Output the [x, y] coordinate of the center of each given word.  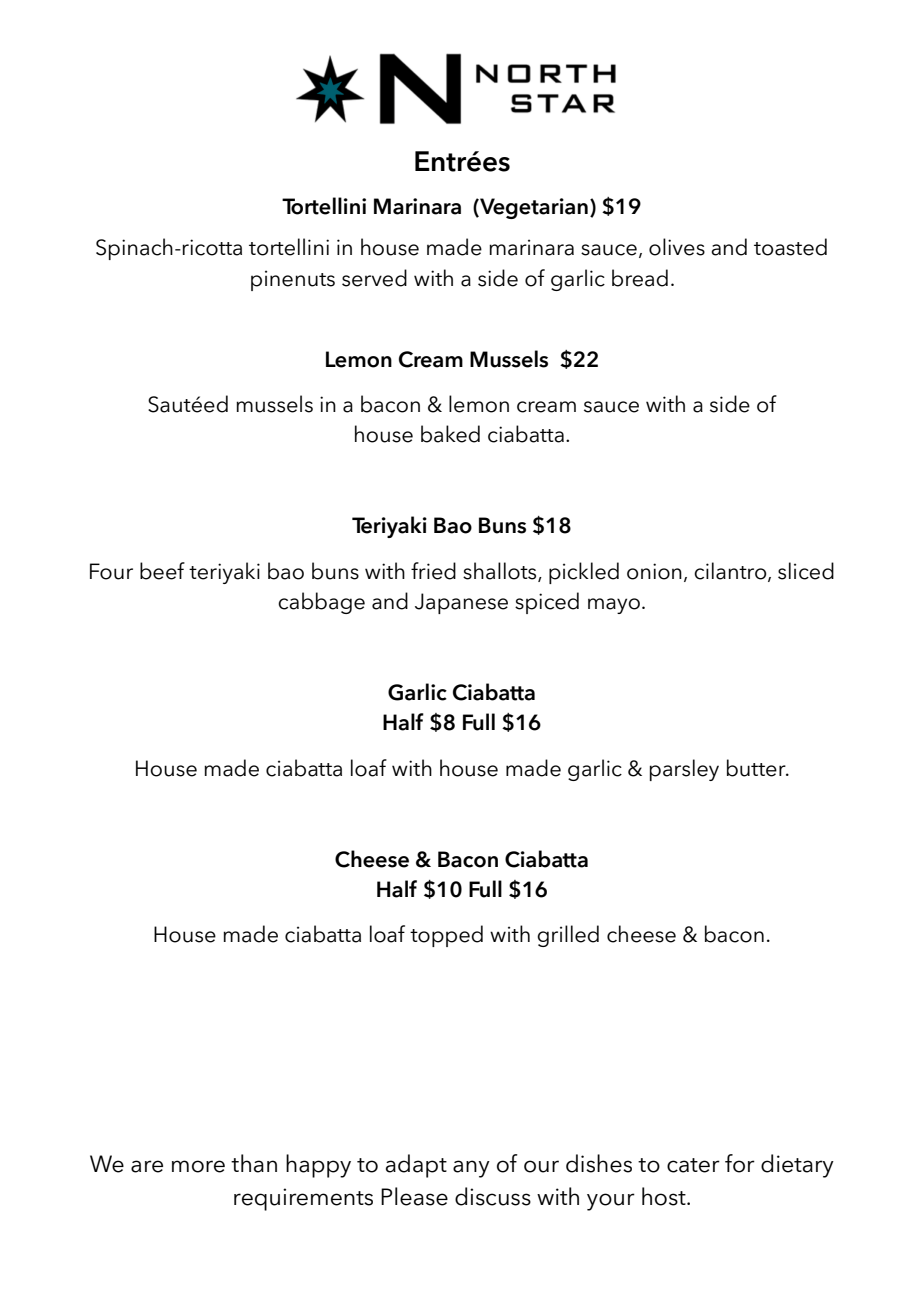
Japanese [461, 603]
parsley [684, 770]
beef [162, 571]
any [471, 1169]
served [374, 278]
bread [640, 278]
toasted [790, 247]
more [198, 1166]
